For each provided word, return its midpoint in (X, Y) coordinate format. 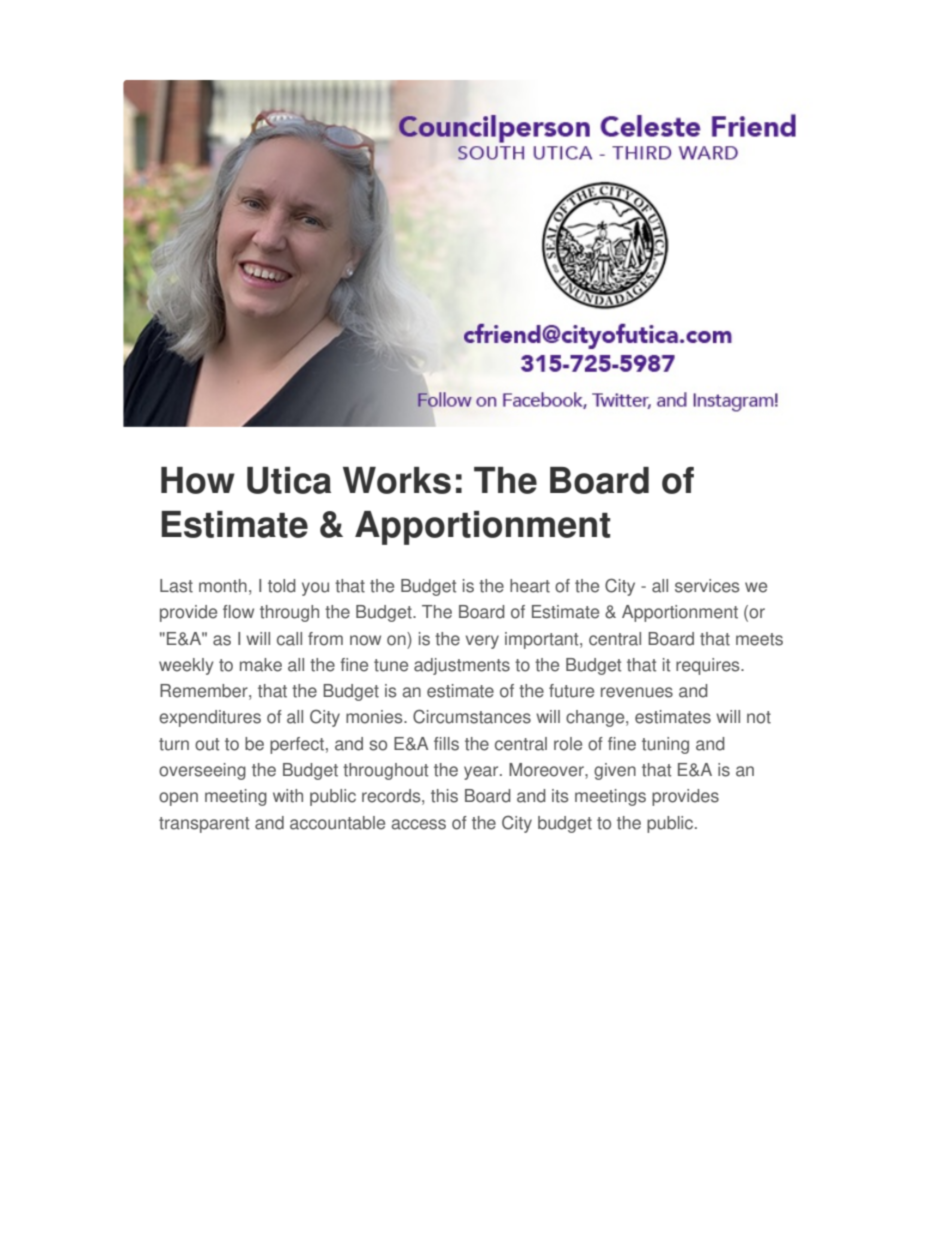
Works (397, 480)
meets (759, 639)
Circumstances (472, 716)
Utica (289, 480)
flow (238, 612)
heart (530, 586)
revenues (637, 692)
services (707, 586)
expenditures (210, 718)
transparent (204, 825)
